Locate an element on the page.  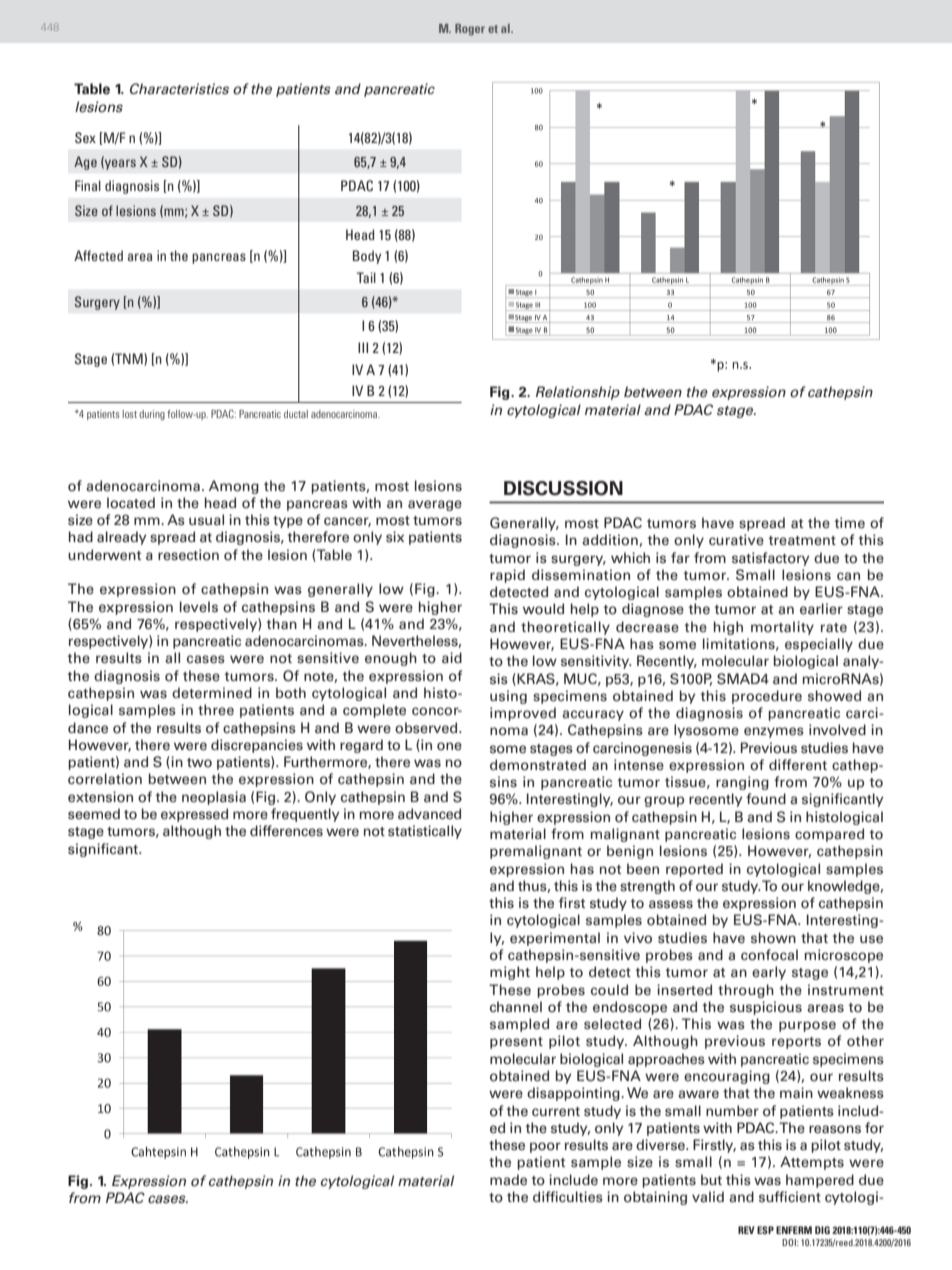
Roger is located at coordinates (470, 30).
